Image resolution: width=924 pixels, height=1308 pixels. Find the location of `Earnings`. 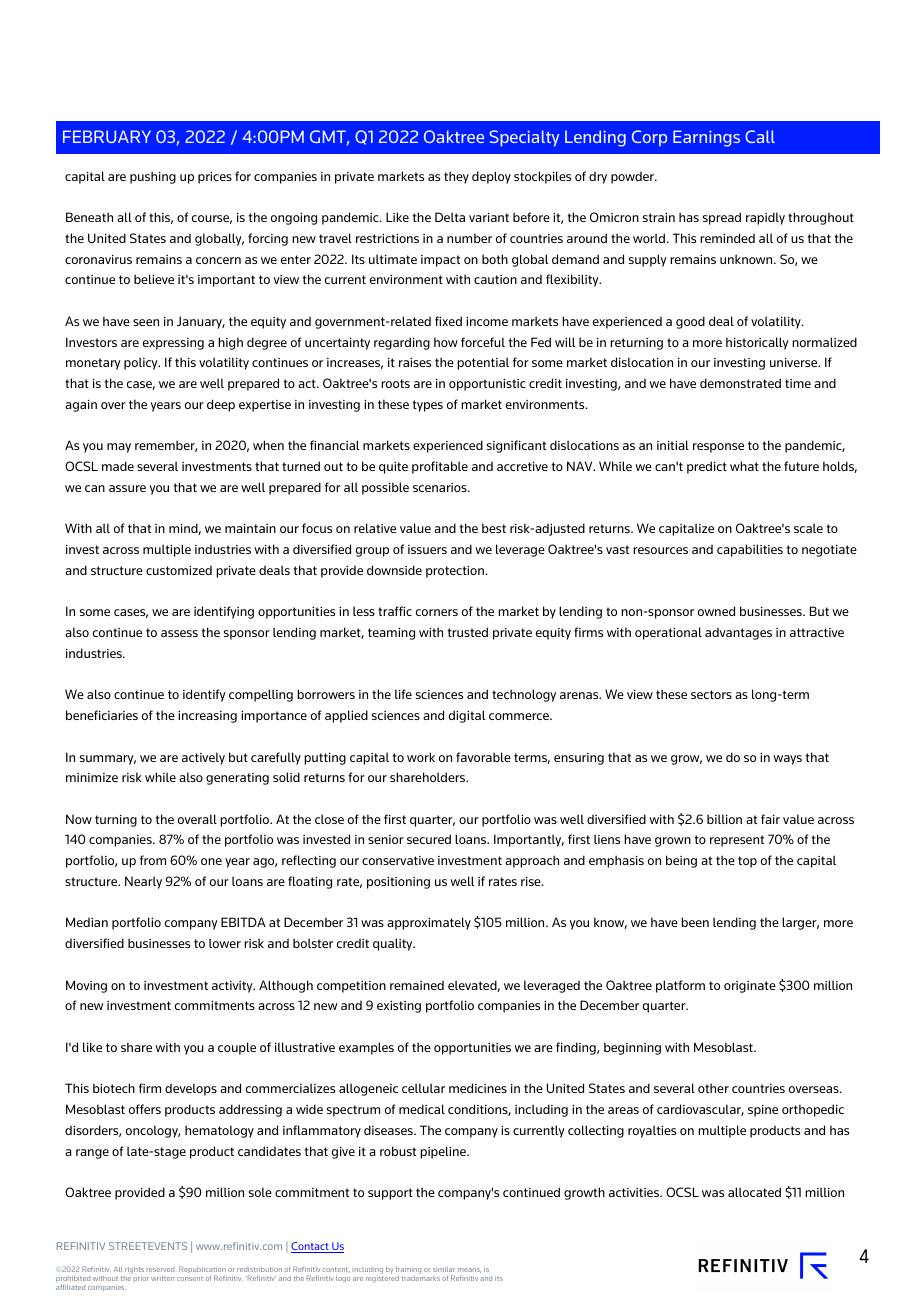

Earnings is located at coordinates (706, 138).
